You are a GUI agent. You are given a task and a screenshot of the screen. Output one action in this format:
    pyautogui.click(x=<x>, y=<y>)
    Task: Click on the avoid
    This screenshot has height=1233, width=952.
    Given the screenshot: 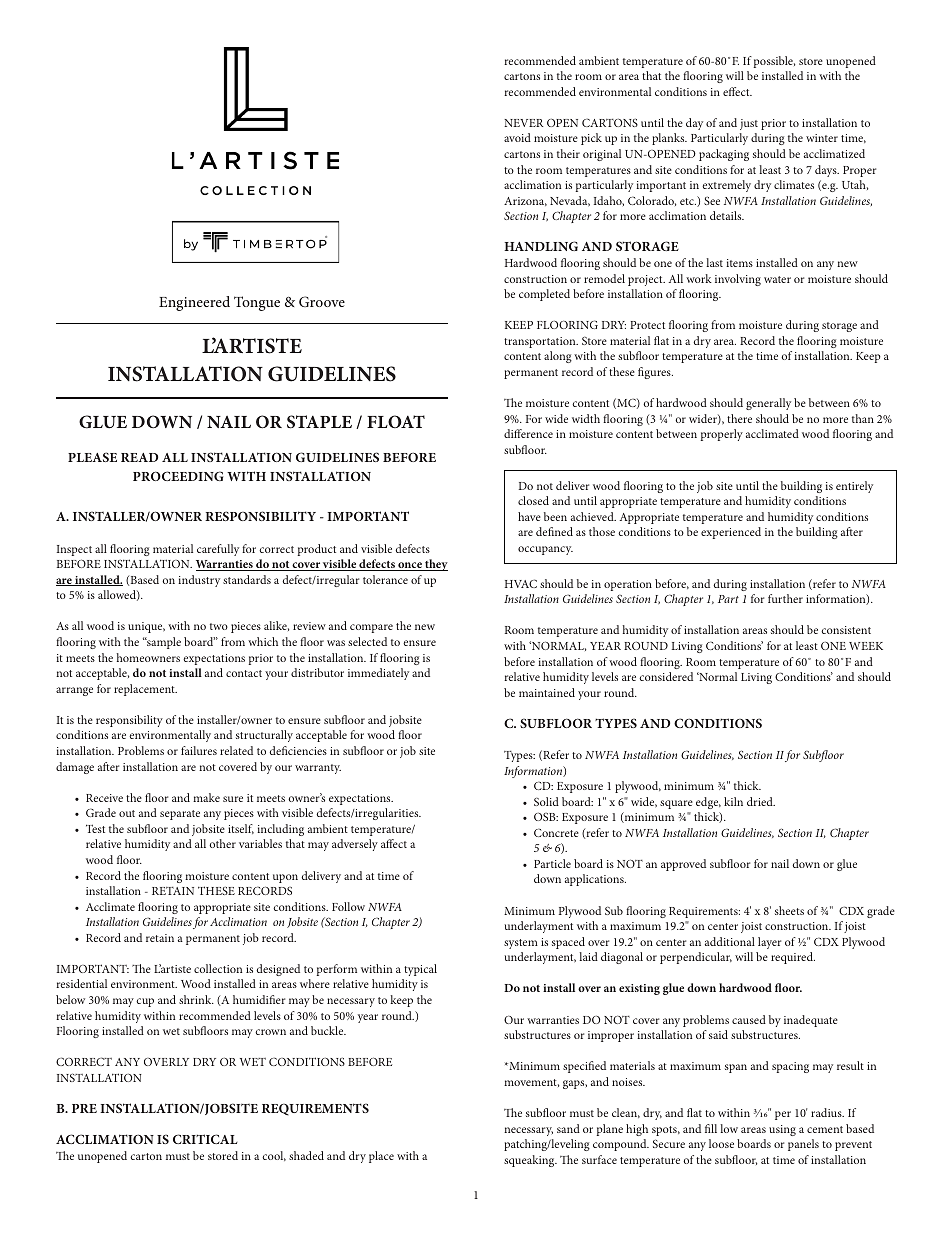 What is the action you would take?
    pyautogui.click(x=517, y=137)
